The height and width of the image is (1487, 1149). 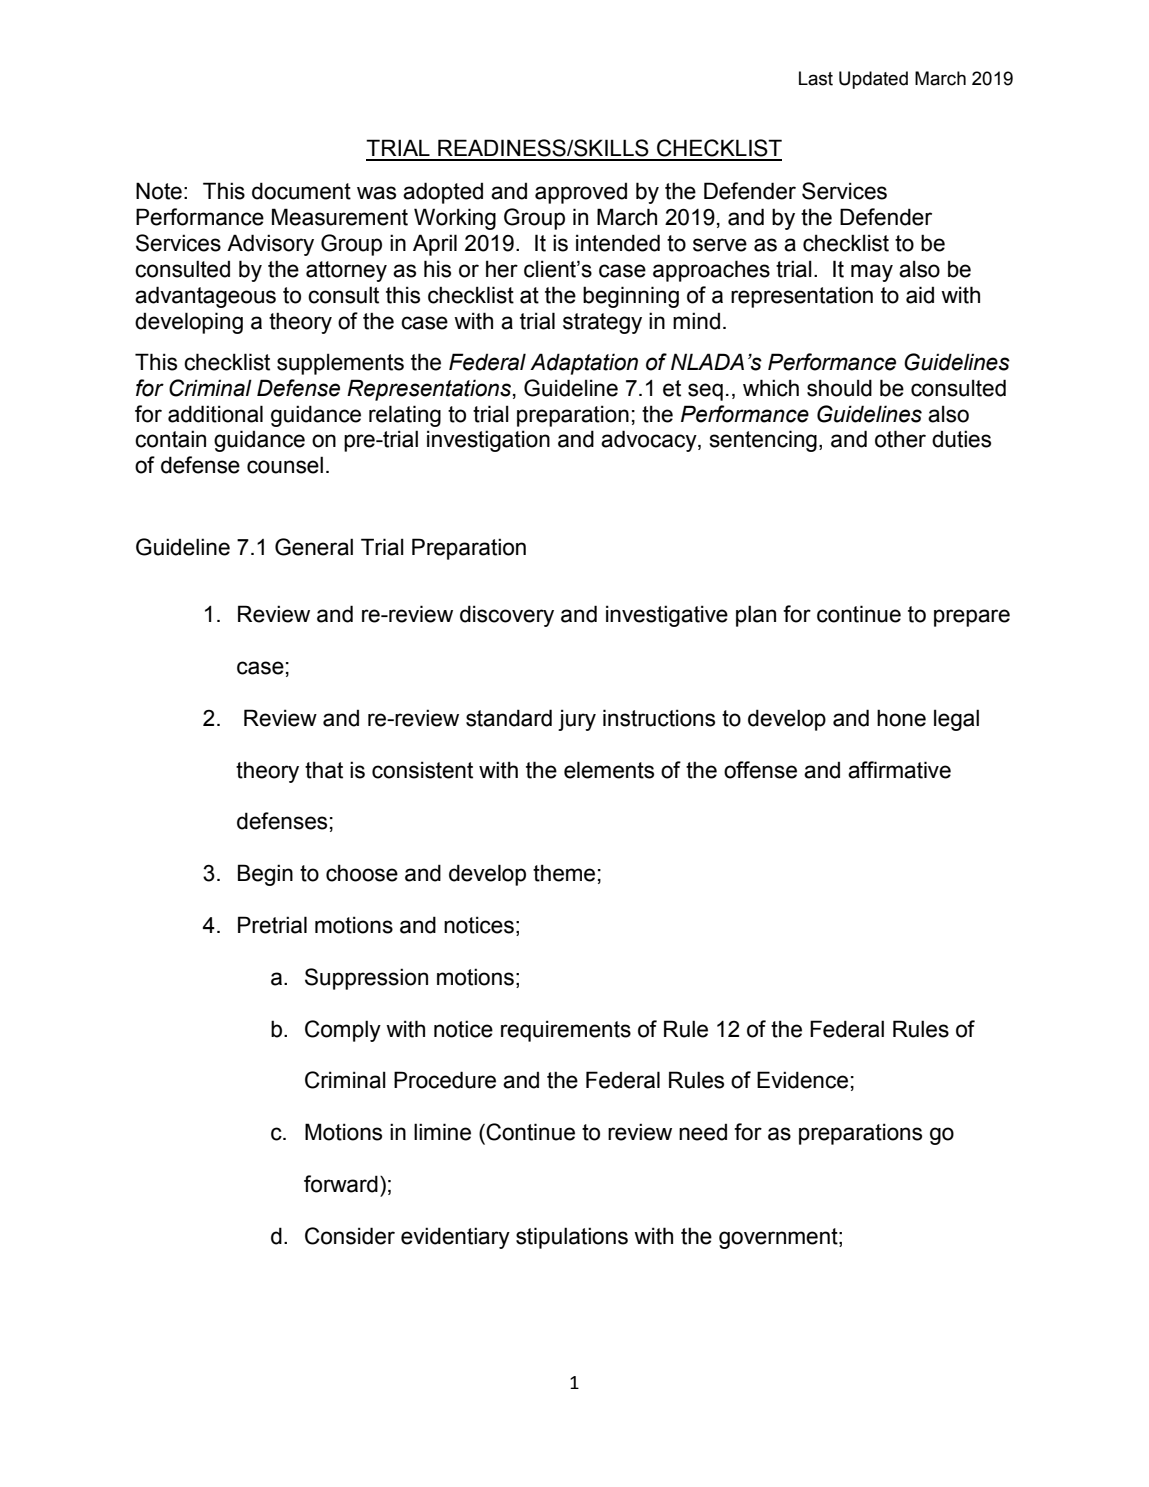 I want to click on stipulations, so click(x=572, y=1238).
